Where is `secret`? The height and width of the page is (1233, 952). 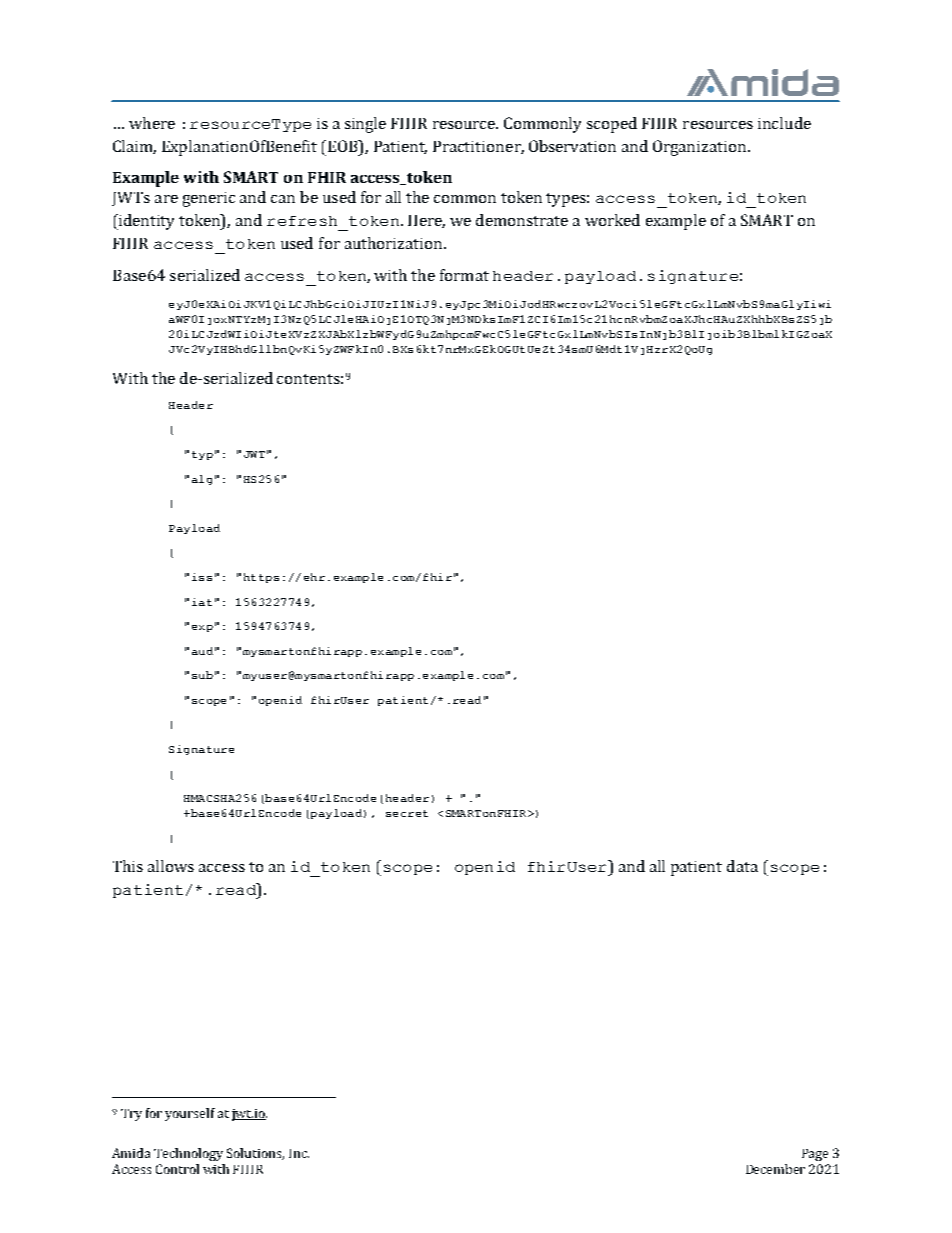
secret is located at coordinates (407, 813).
